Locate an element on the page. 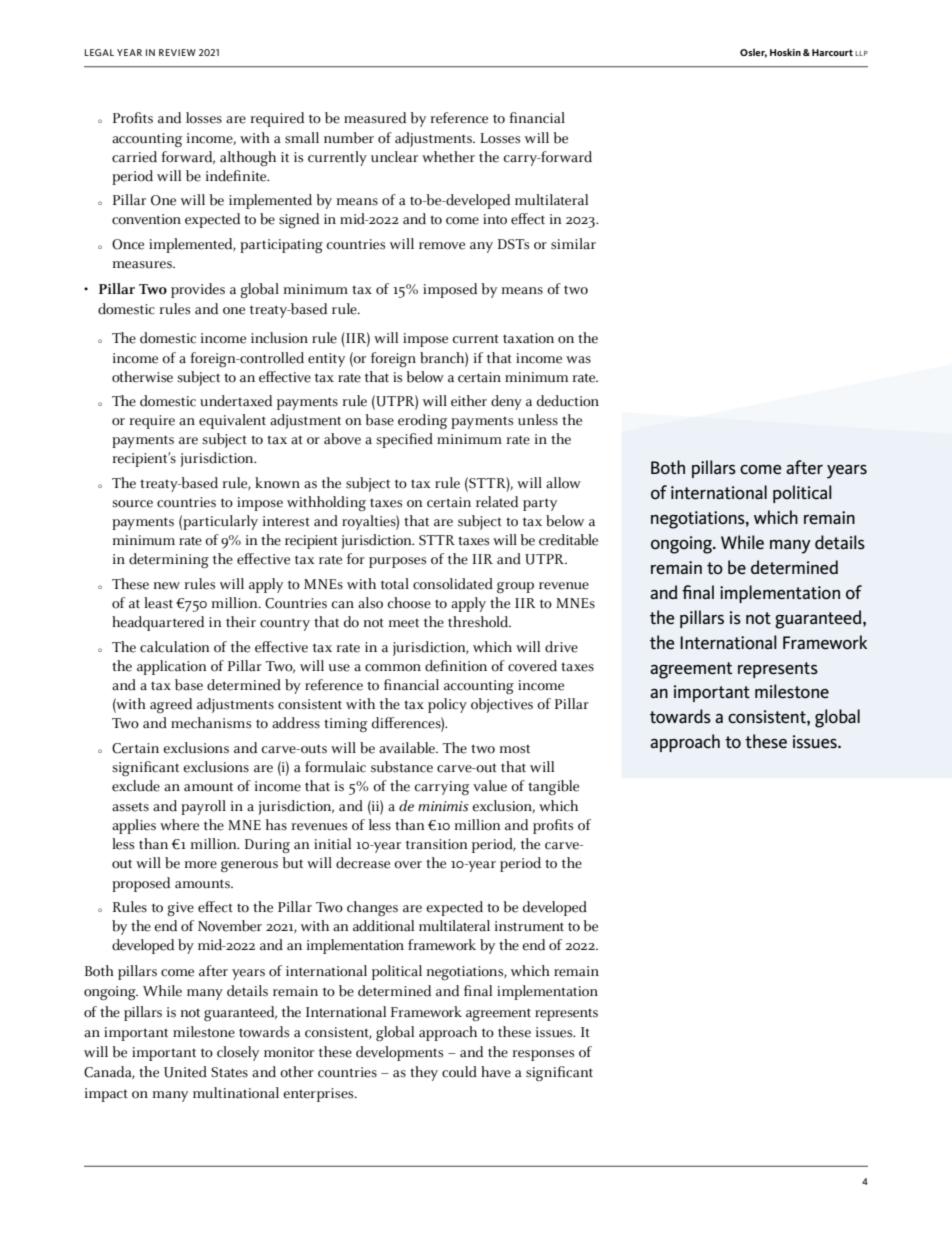 The image size is (952, 1233). whether is located at coordinates (448, 157).
